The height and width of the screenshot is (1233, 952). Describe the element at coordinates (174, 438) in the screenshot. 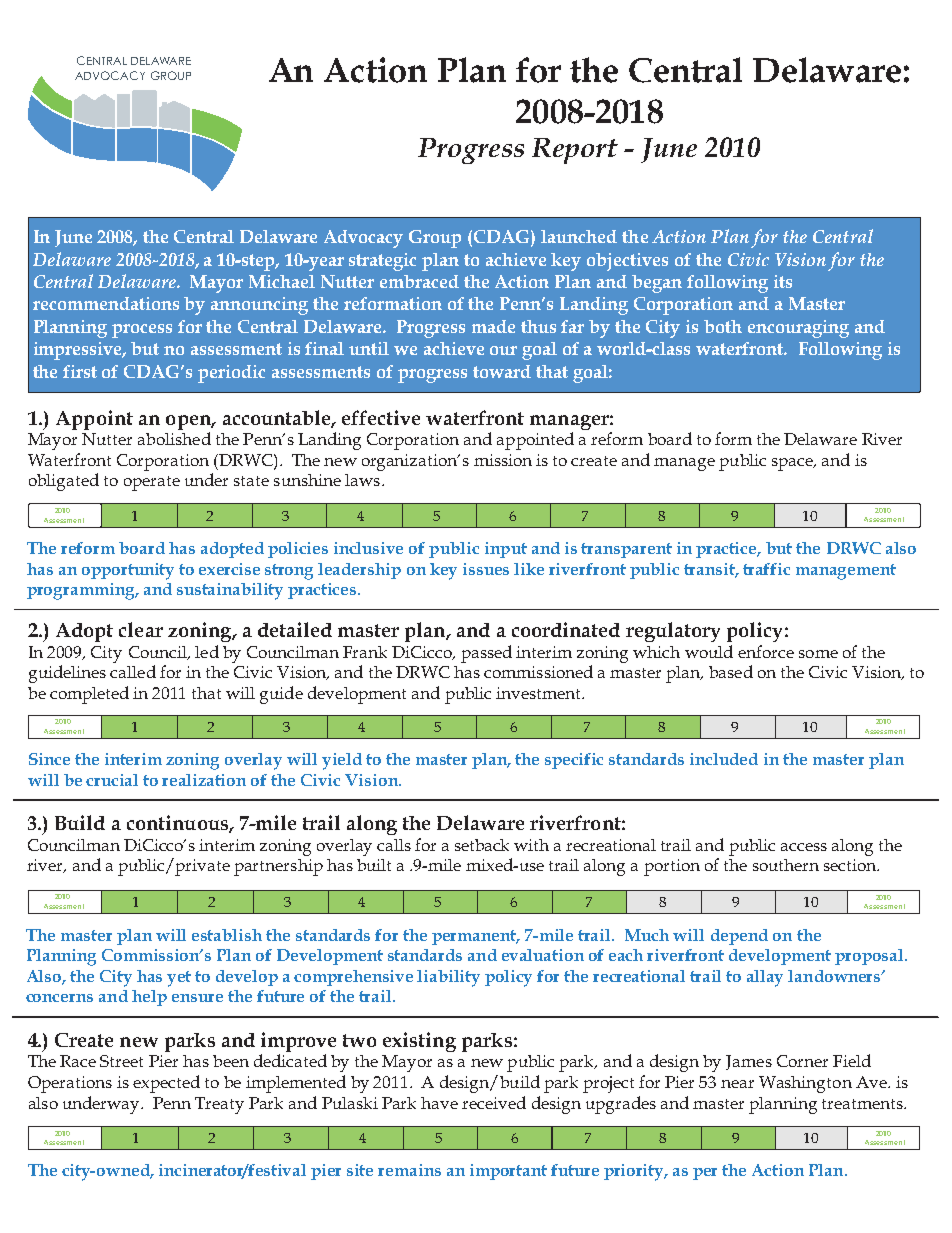

I see `abolished` at that location.
